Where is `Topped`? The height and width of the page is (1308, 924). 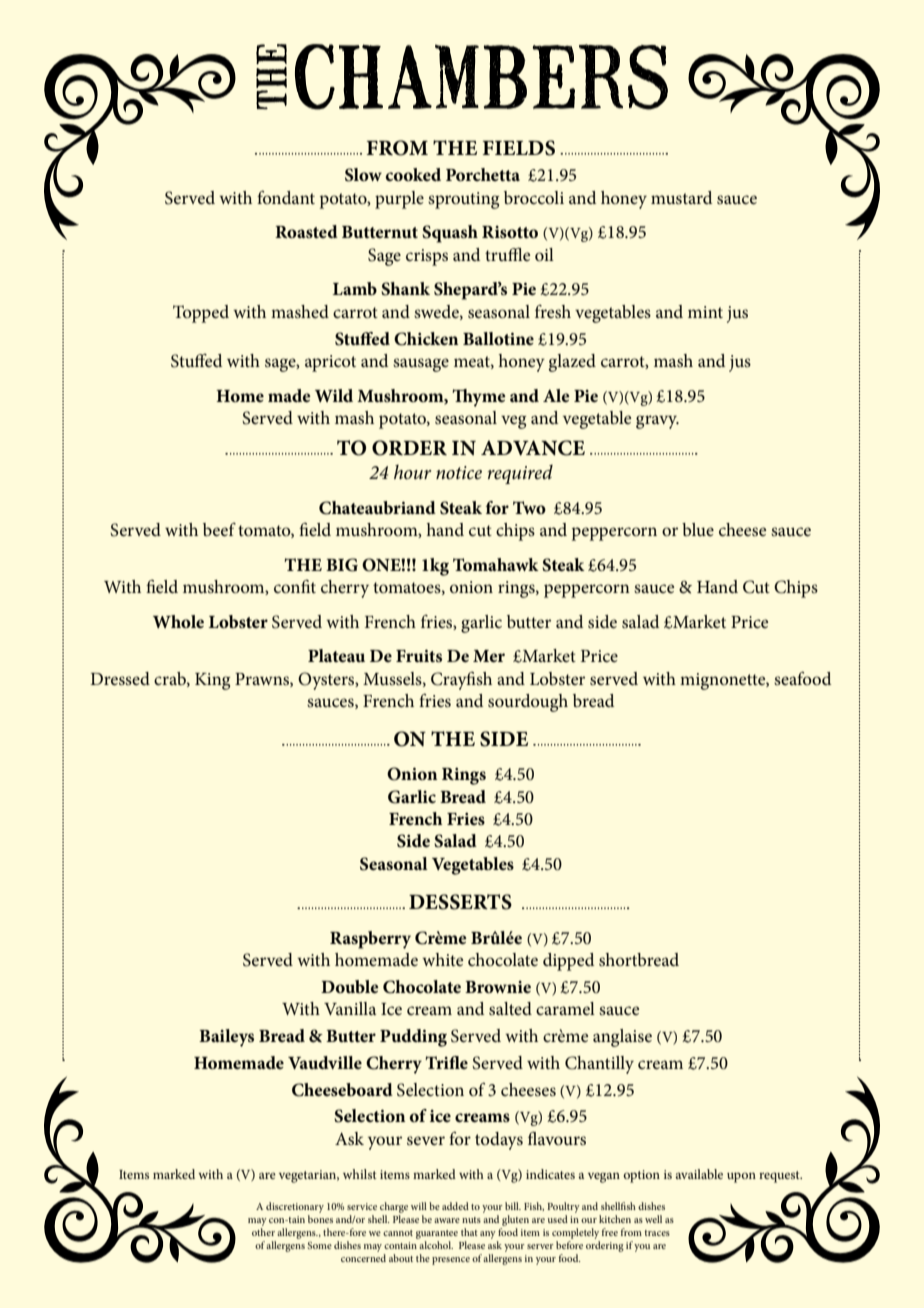 Topped is located at coordinates (201, 314).
